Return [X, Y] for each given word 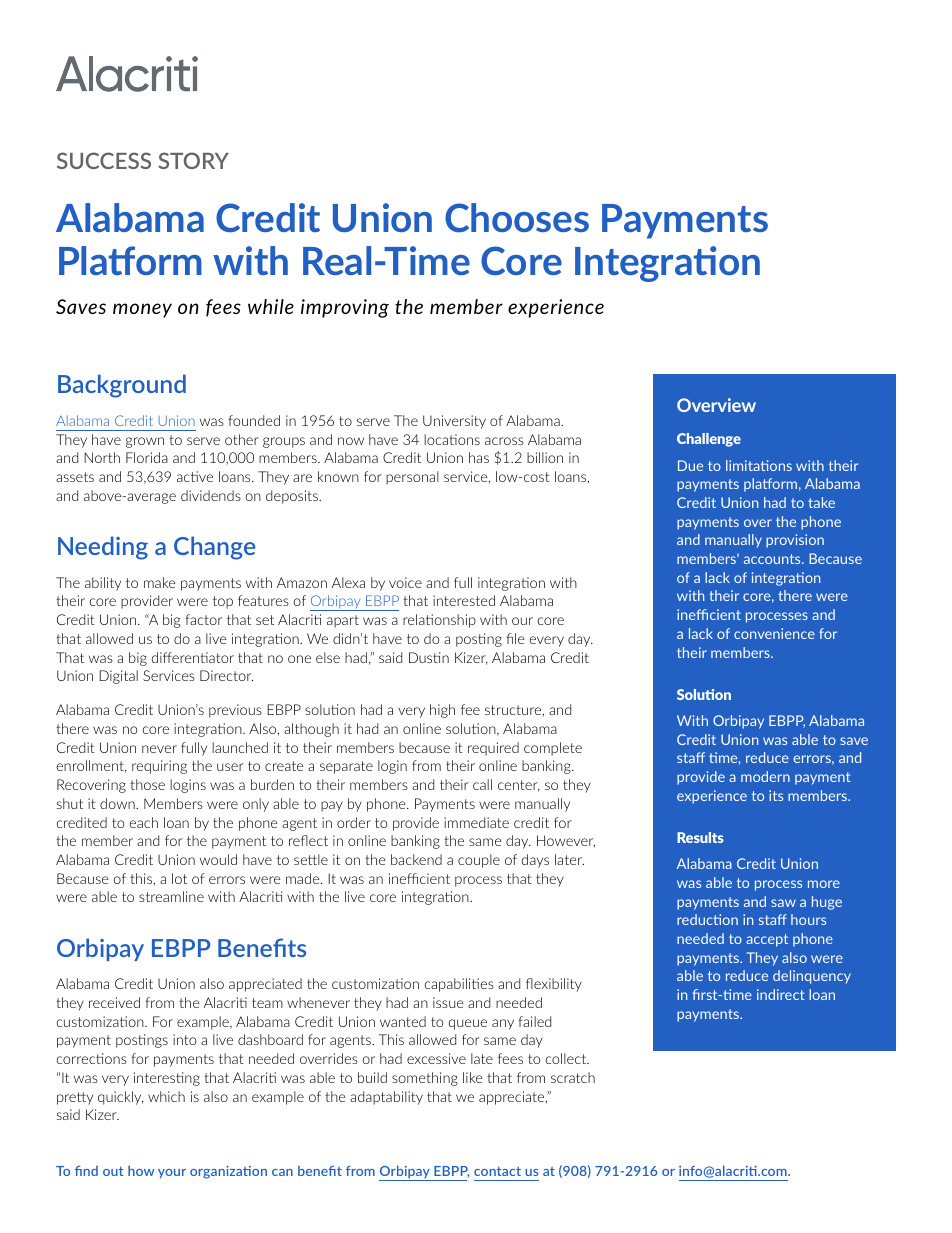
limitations [759, 465]
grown [145, 442]
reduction [707, 919]
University [454, 422]
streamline [171, 896]
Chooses [517, 217]
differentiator [193, 657]
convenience [774, 633]
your [172, 1174]
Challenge [709, 440]
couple [479, 861]
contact [497, 1171]
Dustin [429, 657]
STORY [194, 160]
